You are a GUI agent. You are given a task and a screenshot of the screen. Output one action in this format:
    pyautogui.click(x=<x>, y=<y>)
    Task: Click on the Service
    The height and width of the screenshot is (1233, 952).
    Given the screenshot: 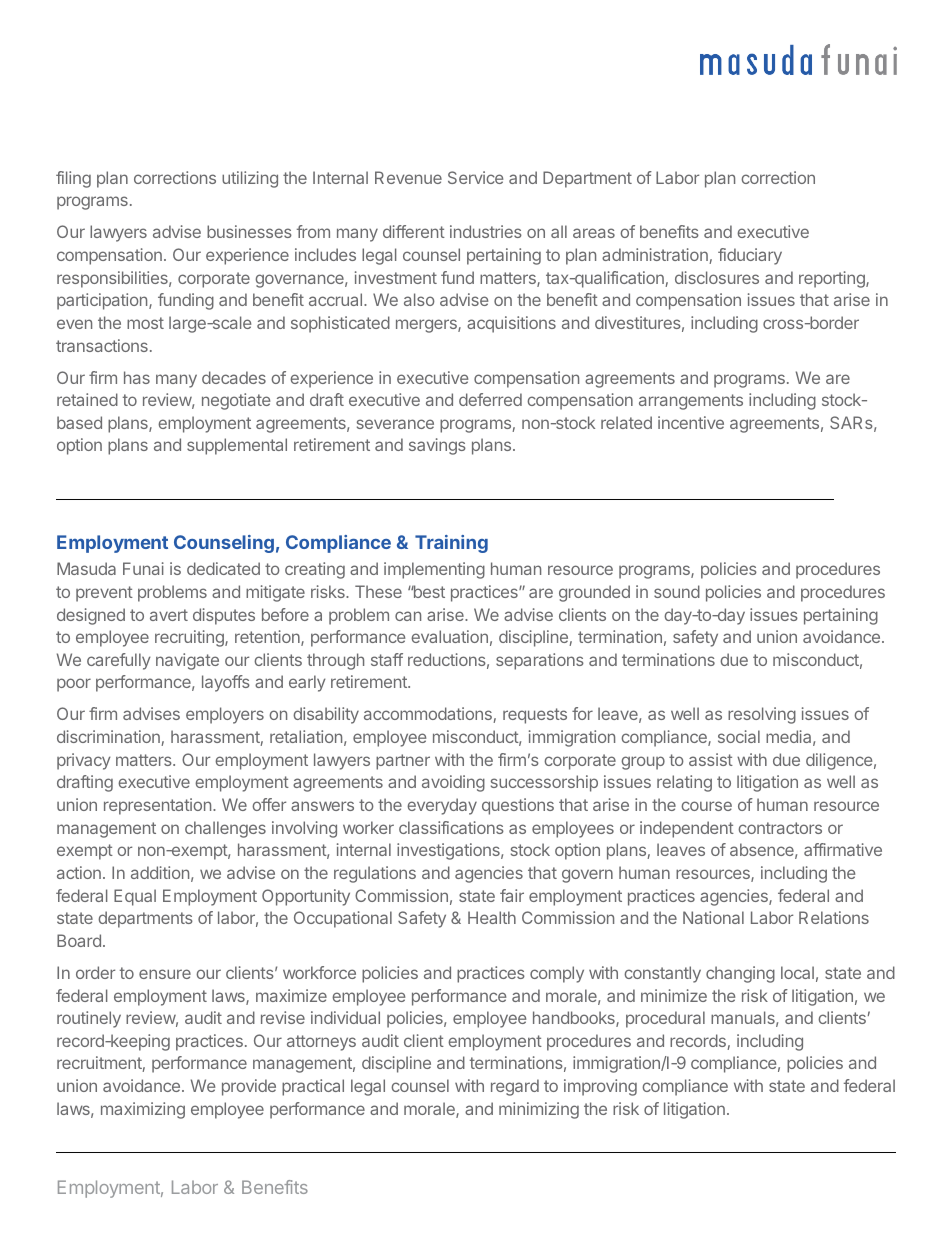 What is the action you would take?
    pyautogui.click(x=475, y=177)
